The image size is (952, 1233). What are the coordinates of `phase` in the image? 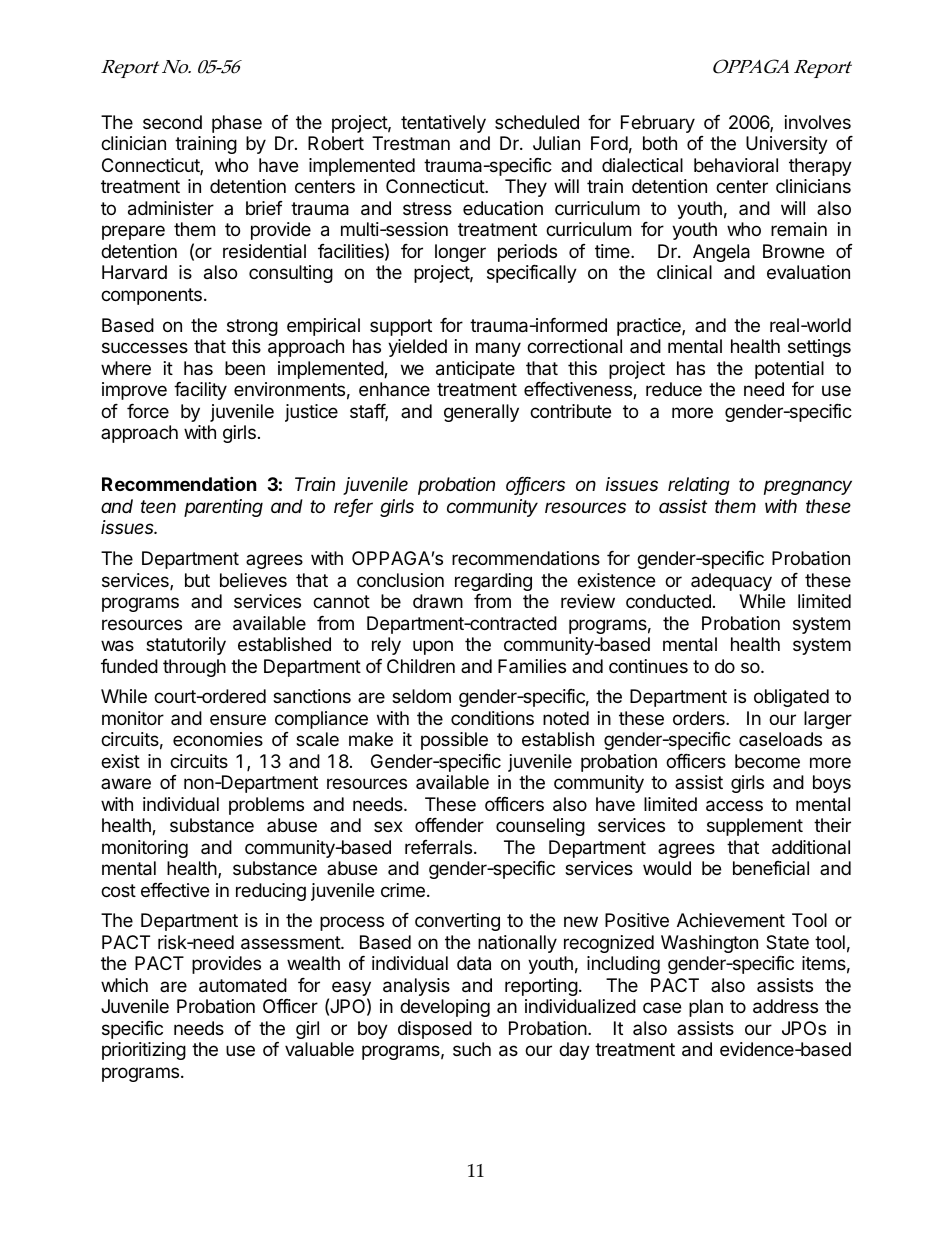 It's located at (237, 124).
